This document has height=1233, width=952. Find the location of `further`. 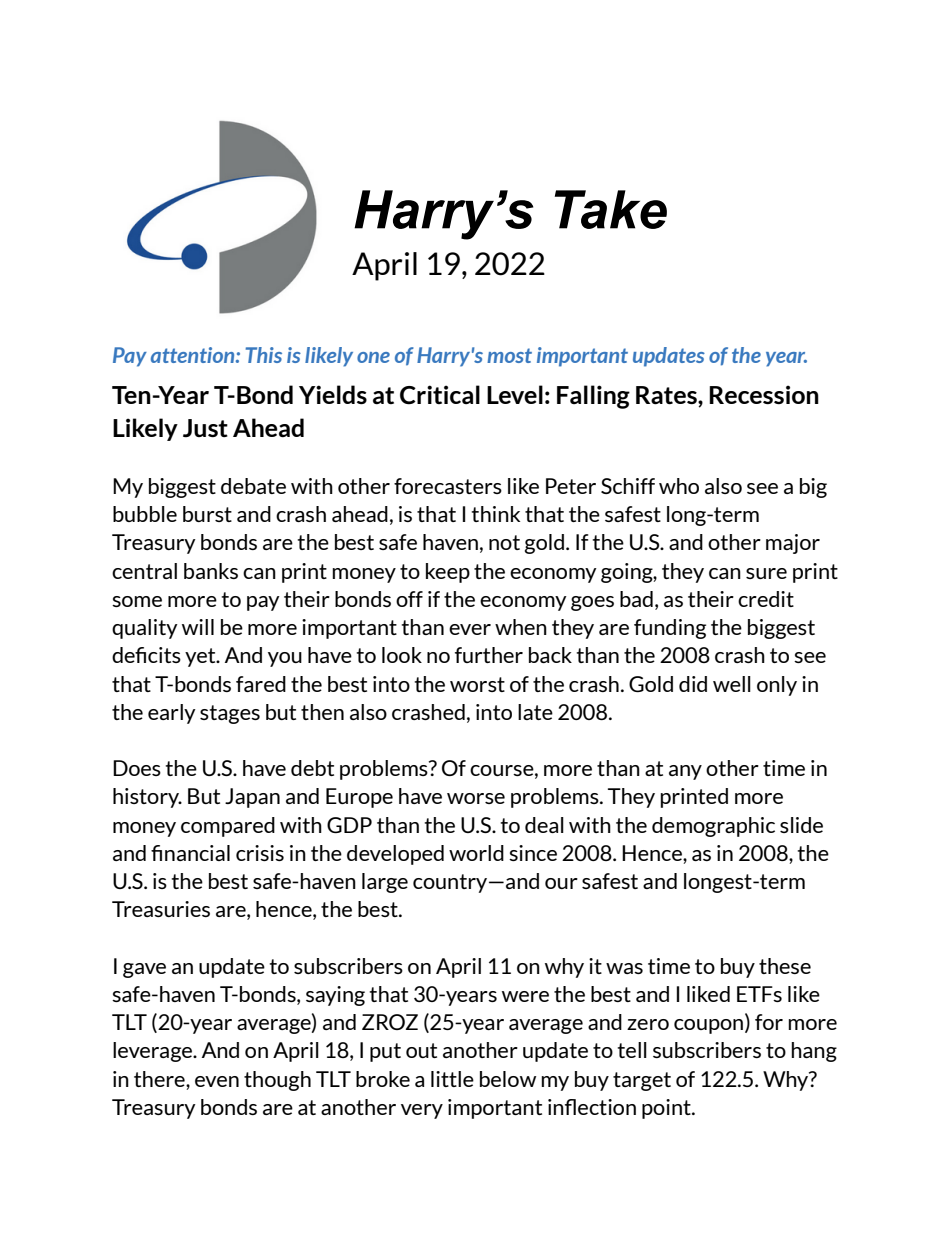

further is located at coordinates (489, 655).
